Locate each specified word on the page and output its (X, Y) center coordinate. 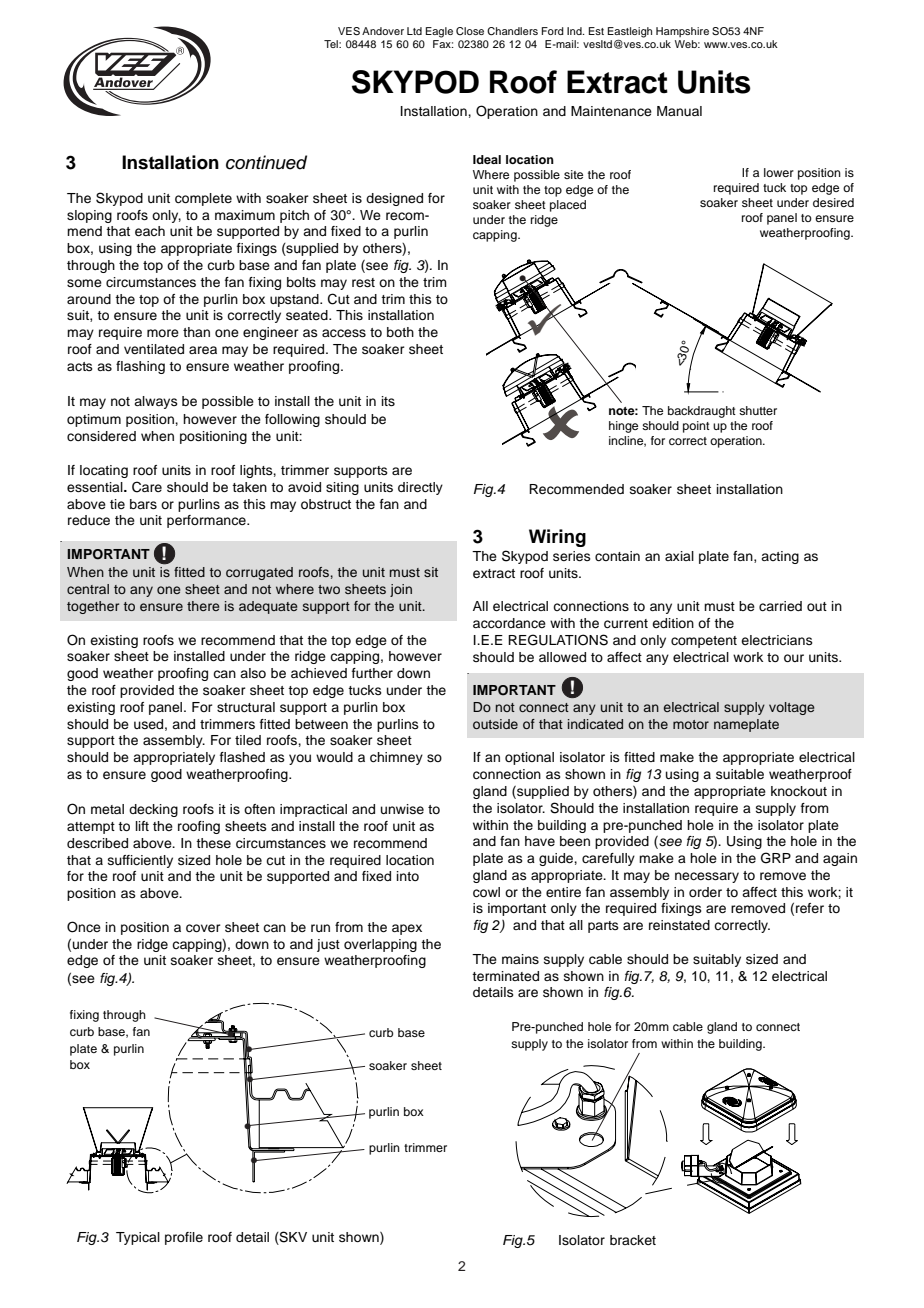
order (705, 892)
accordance (509, 623)
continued (266, 162)
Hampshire (682, 32)
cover (203, 928)
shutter (758, 410)
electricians (777, 640)
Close (470, 31)
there (203, 606)
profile (184, 1238)
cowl (486, 892)
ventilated (154, 349)
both (400, 332)
